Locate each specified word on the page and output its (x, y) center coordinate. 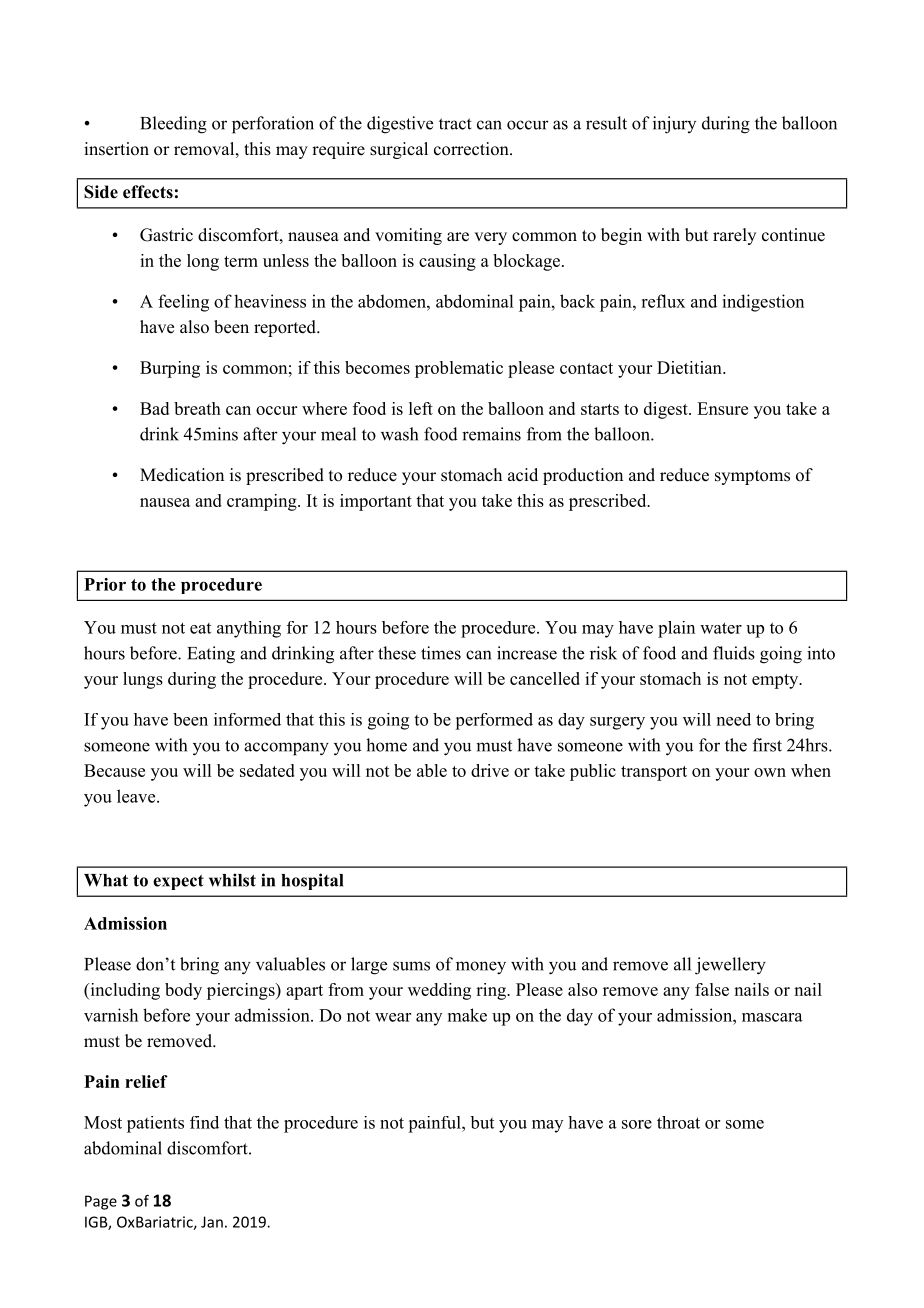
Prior (105, 584)
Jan (212, 1222)
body (183, 991)
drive (490, 770)
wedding (439, 991)
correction (472, 149)
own (770, 772)
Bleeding (173, 125)
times (441, 653)
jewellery (730, 966)
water (721, 628)
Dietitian (690, 367)
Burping (170, 369)
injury (674, 125)
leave (137, 796)
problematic (459, 369)
